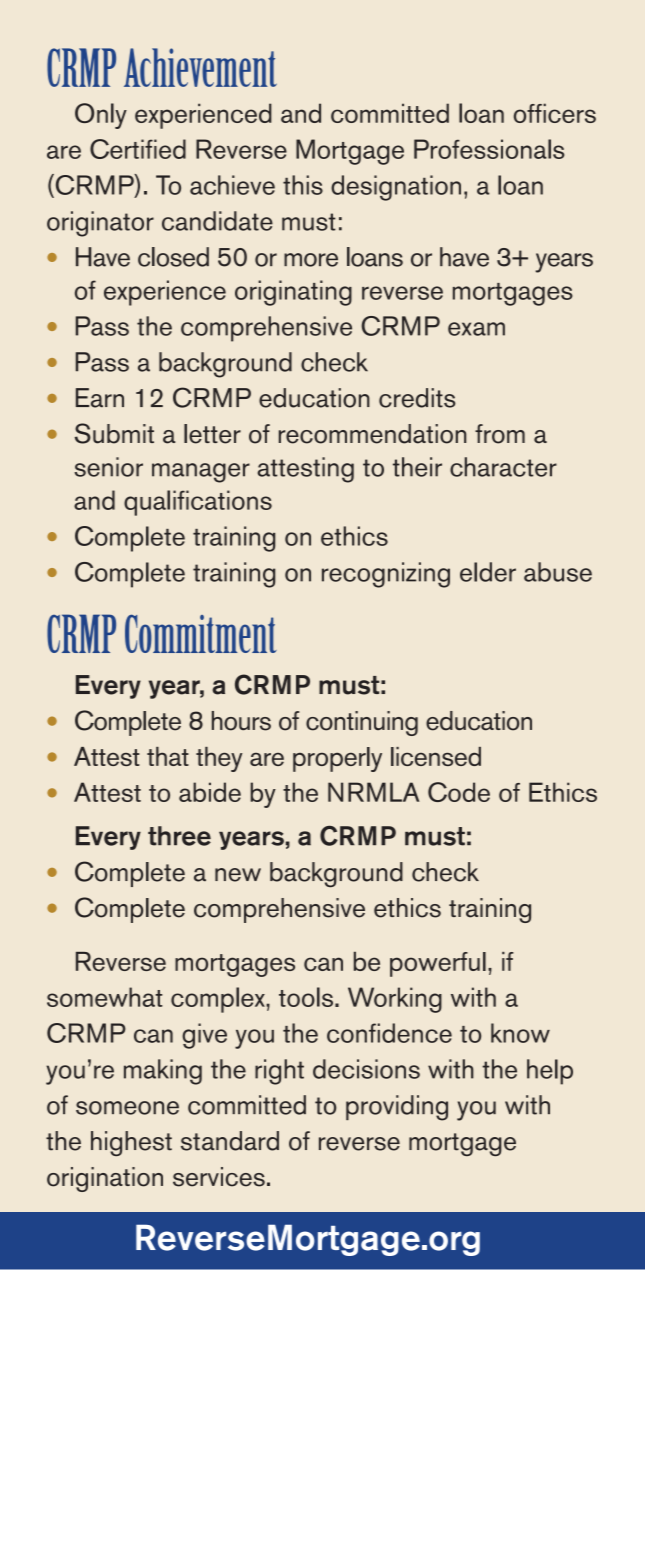  What do you see at coordinates (397, 1108) in the screenshot?
I see `providing` at bounding box center [397, 1108].
